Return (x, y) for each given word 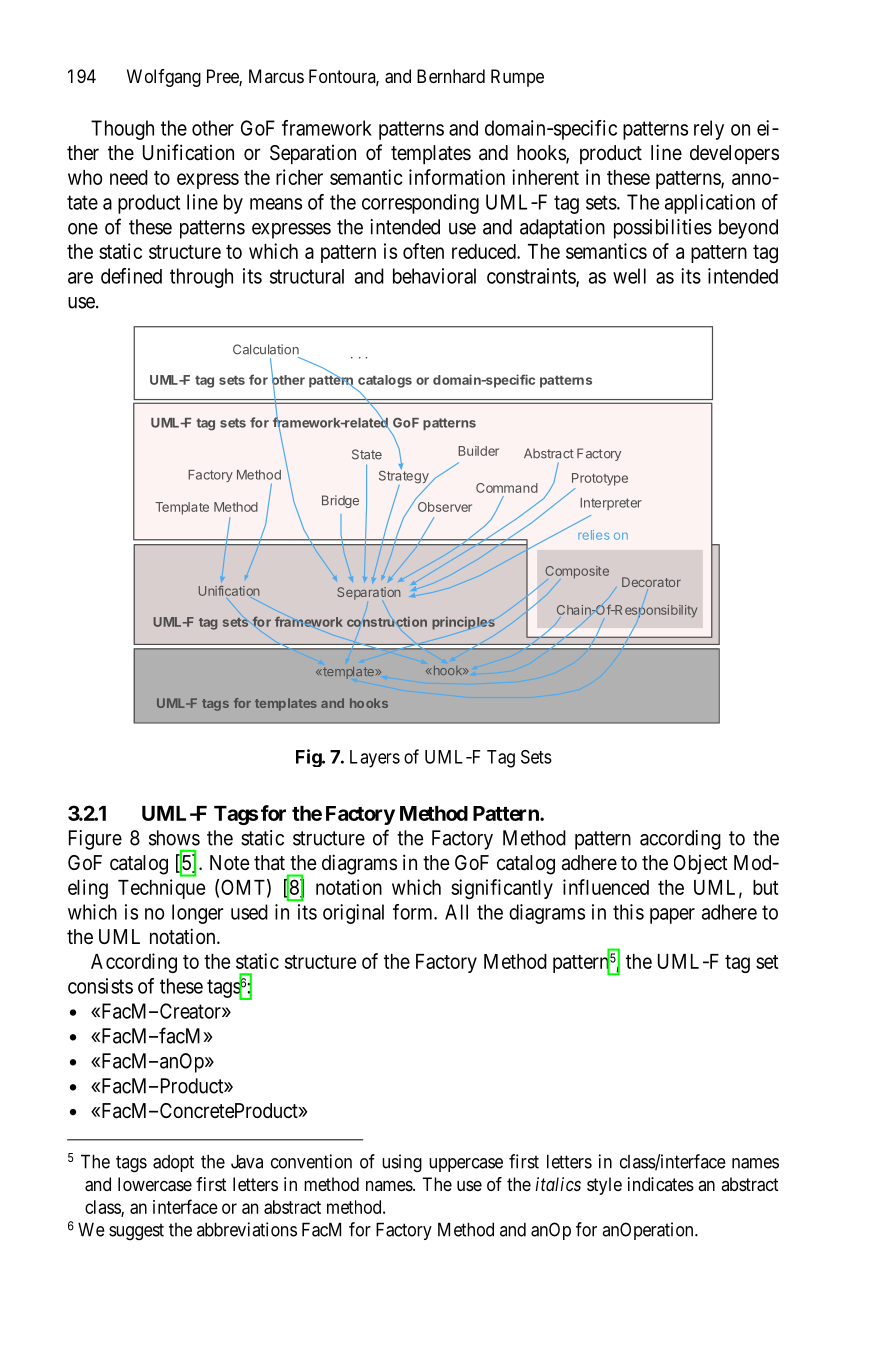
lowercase (155, 1184)
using (402, 1163)
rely (709, 130)
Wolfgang (164, 78)
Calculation (266, 349)
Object (701, 864)
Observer (445, 507)
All (456, 912)
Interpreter (611, 504)
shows (174, 838)
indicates (661, 1184)
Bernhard (451, 76)
